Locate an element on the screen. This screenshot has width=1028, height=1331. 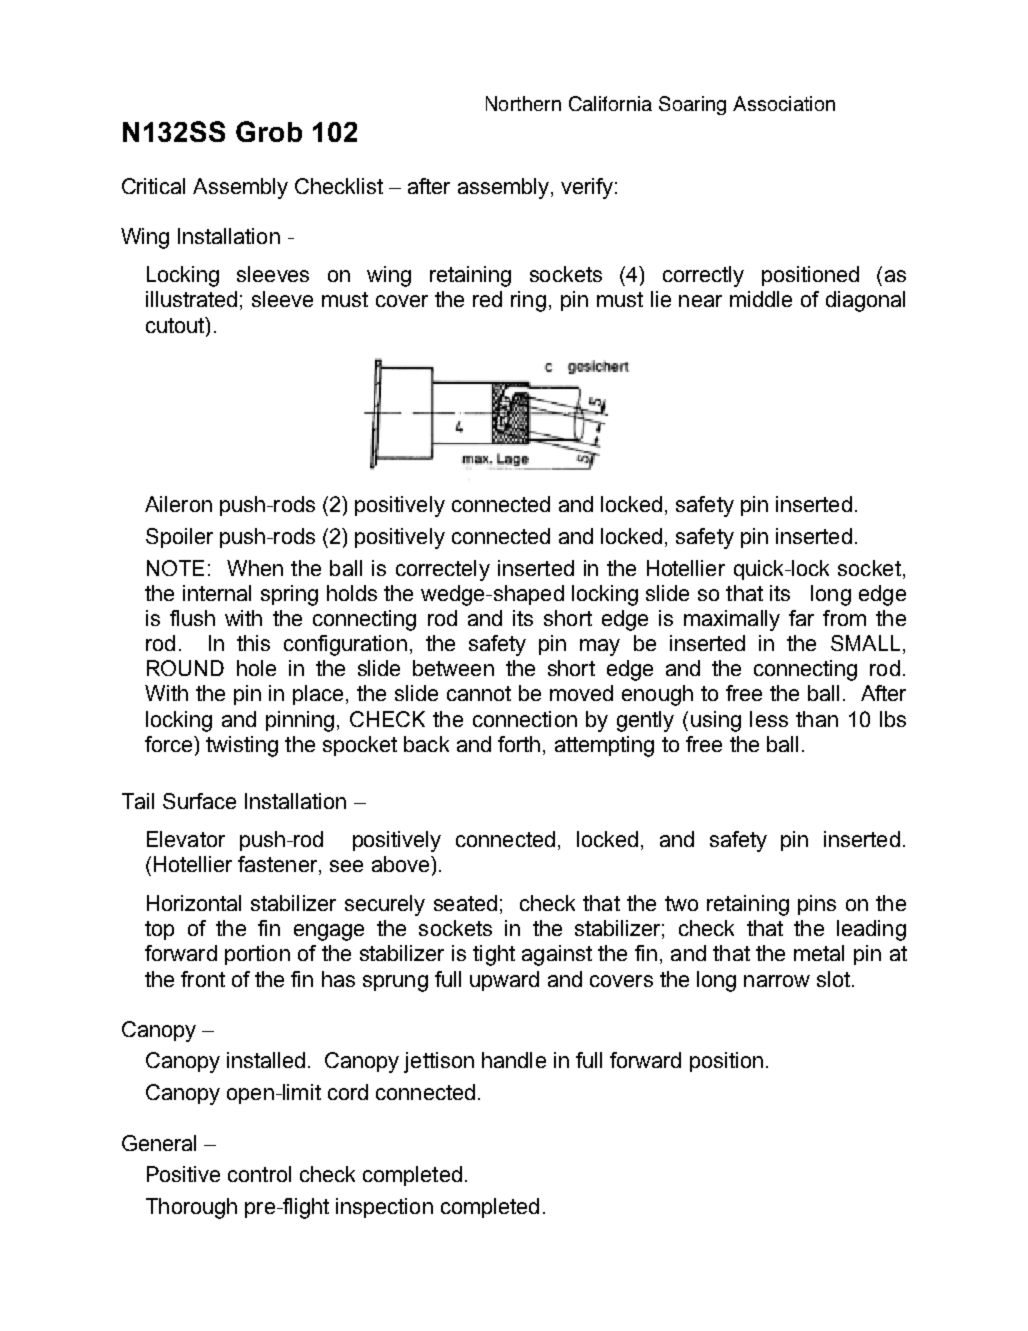
Northern is located at coordinates (523, 103).
